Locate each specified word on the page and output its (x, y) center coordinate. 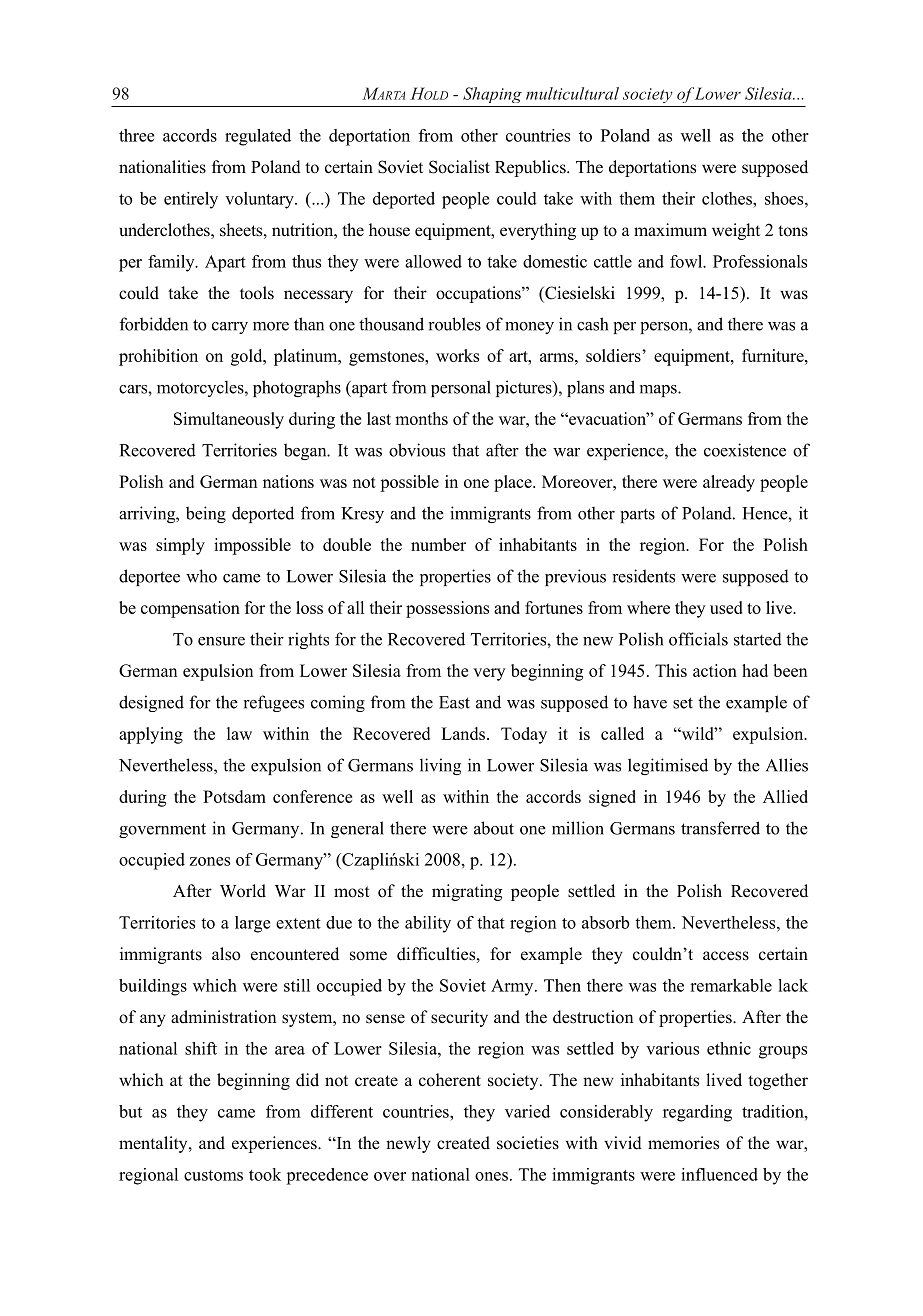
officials (698, 639)
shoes (785, 198)
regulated (258, 137)
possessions (447, 609)
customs (213, 1175)
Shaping (492, 95)
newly (408, 1144)
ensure (221, 641)
